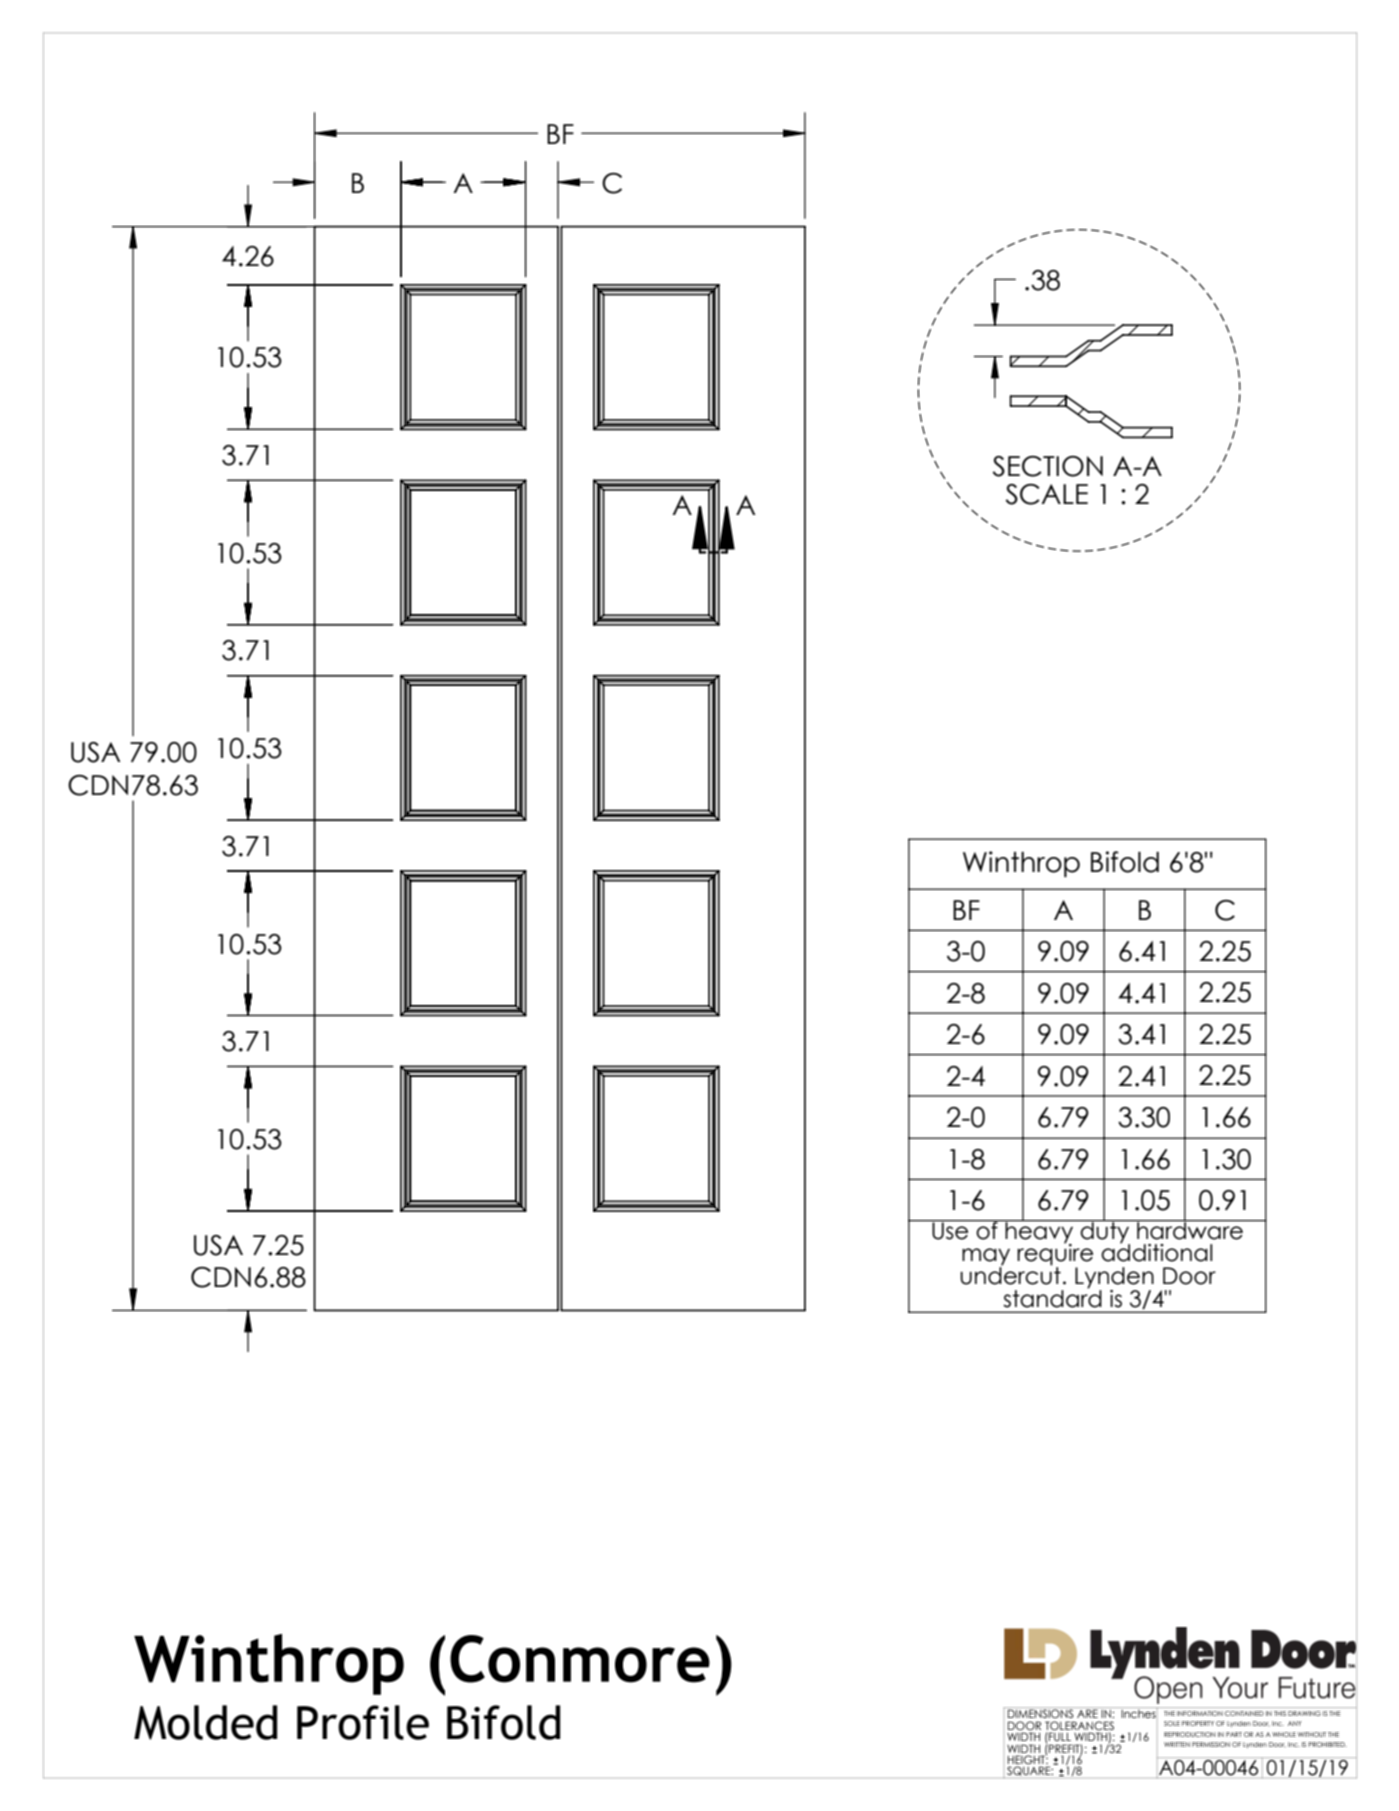 This screenshot has height=1811, width=1399. Describe the element at coordinates (1190, 1229) in the screenshot. I see `hardware` at that location.
